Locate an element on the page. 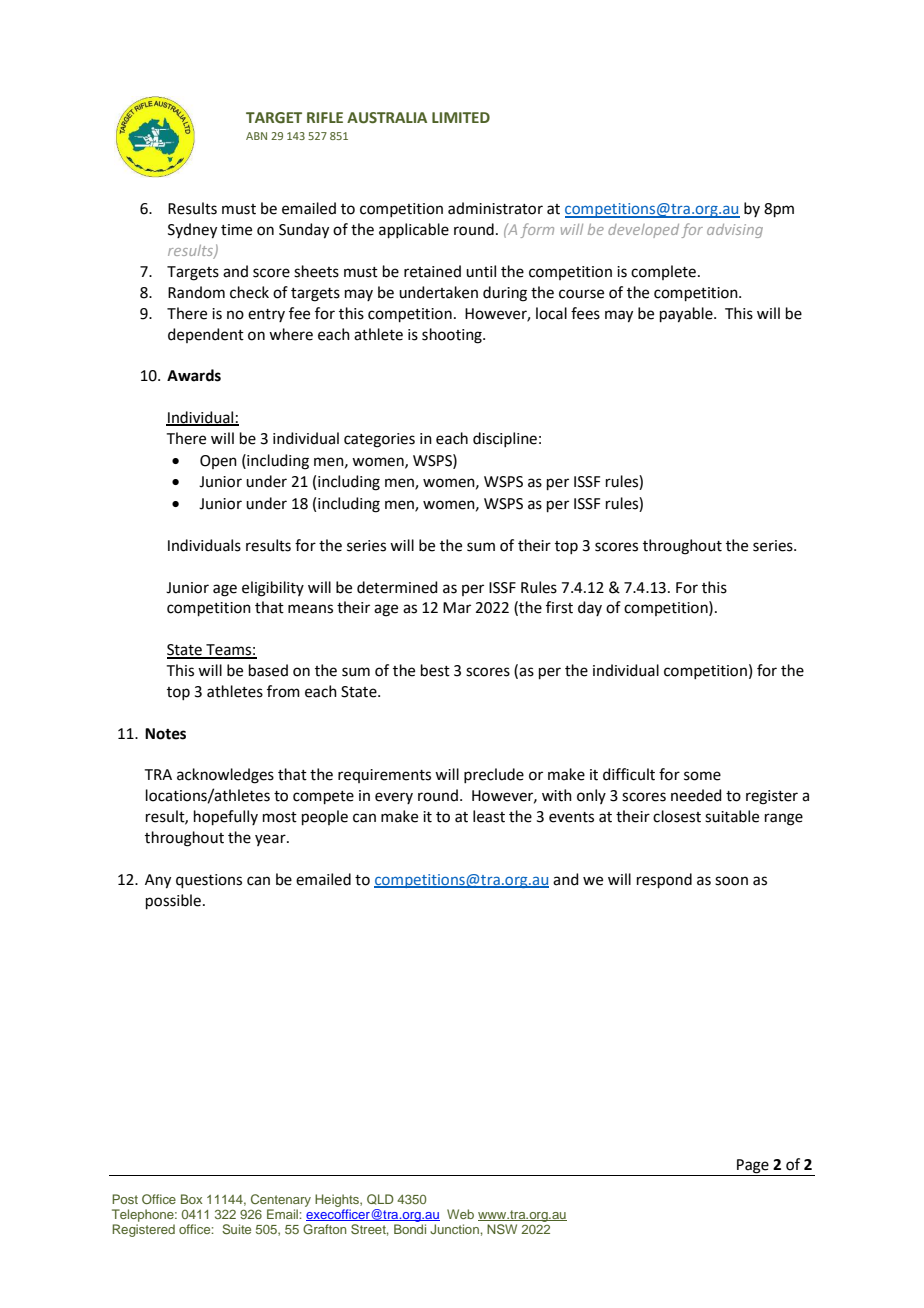  payable is located at coordinates (687, 315).
